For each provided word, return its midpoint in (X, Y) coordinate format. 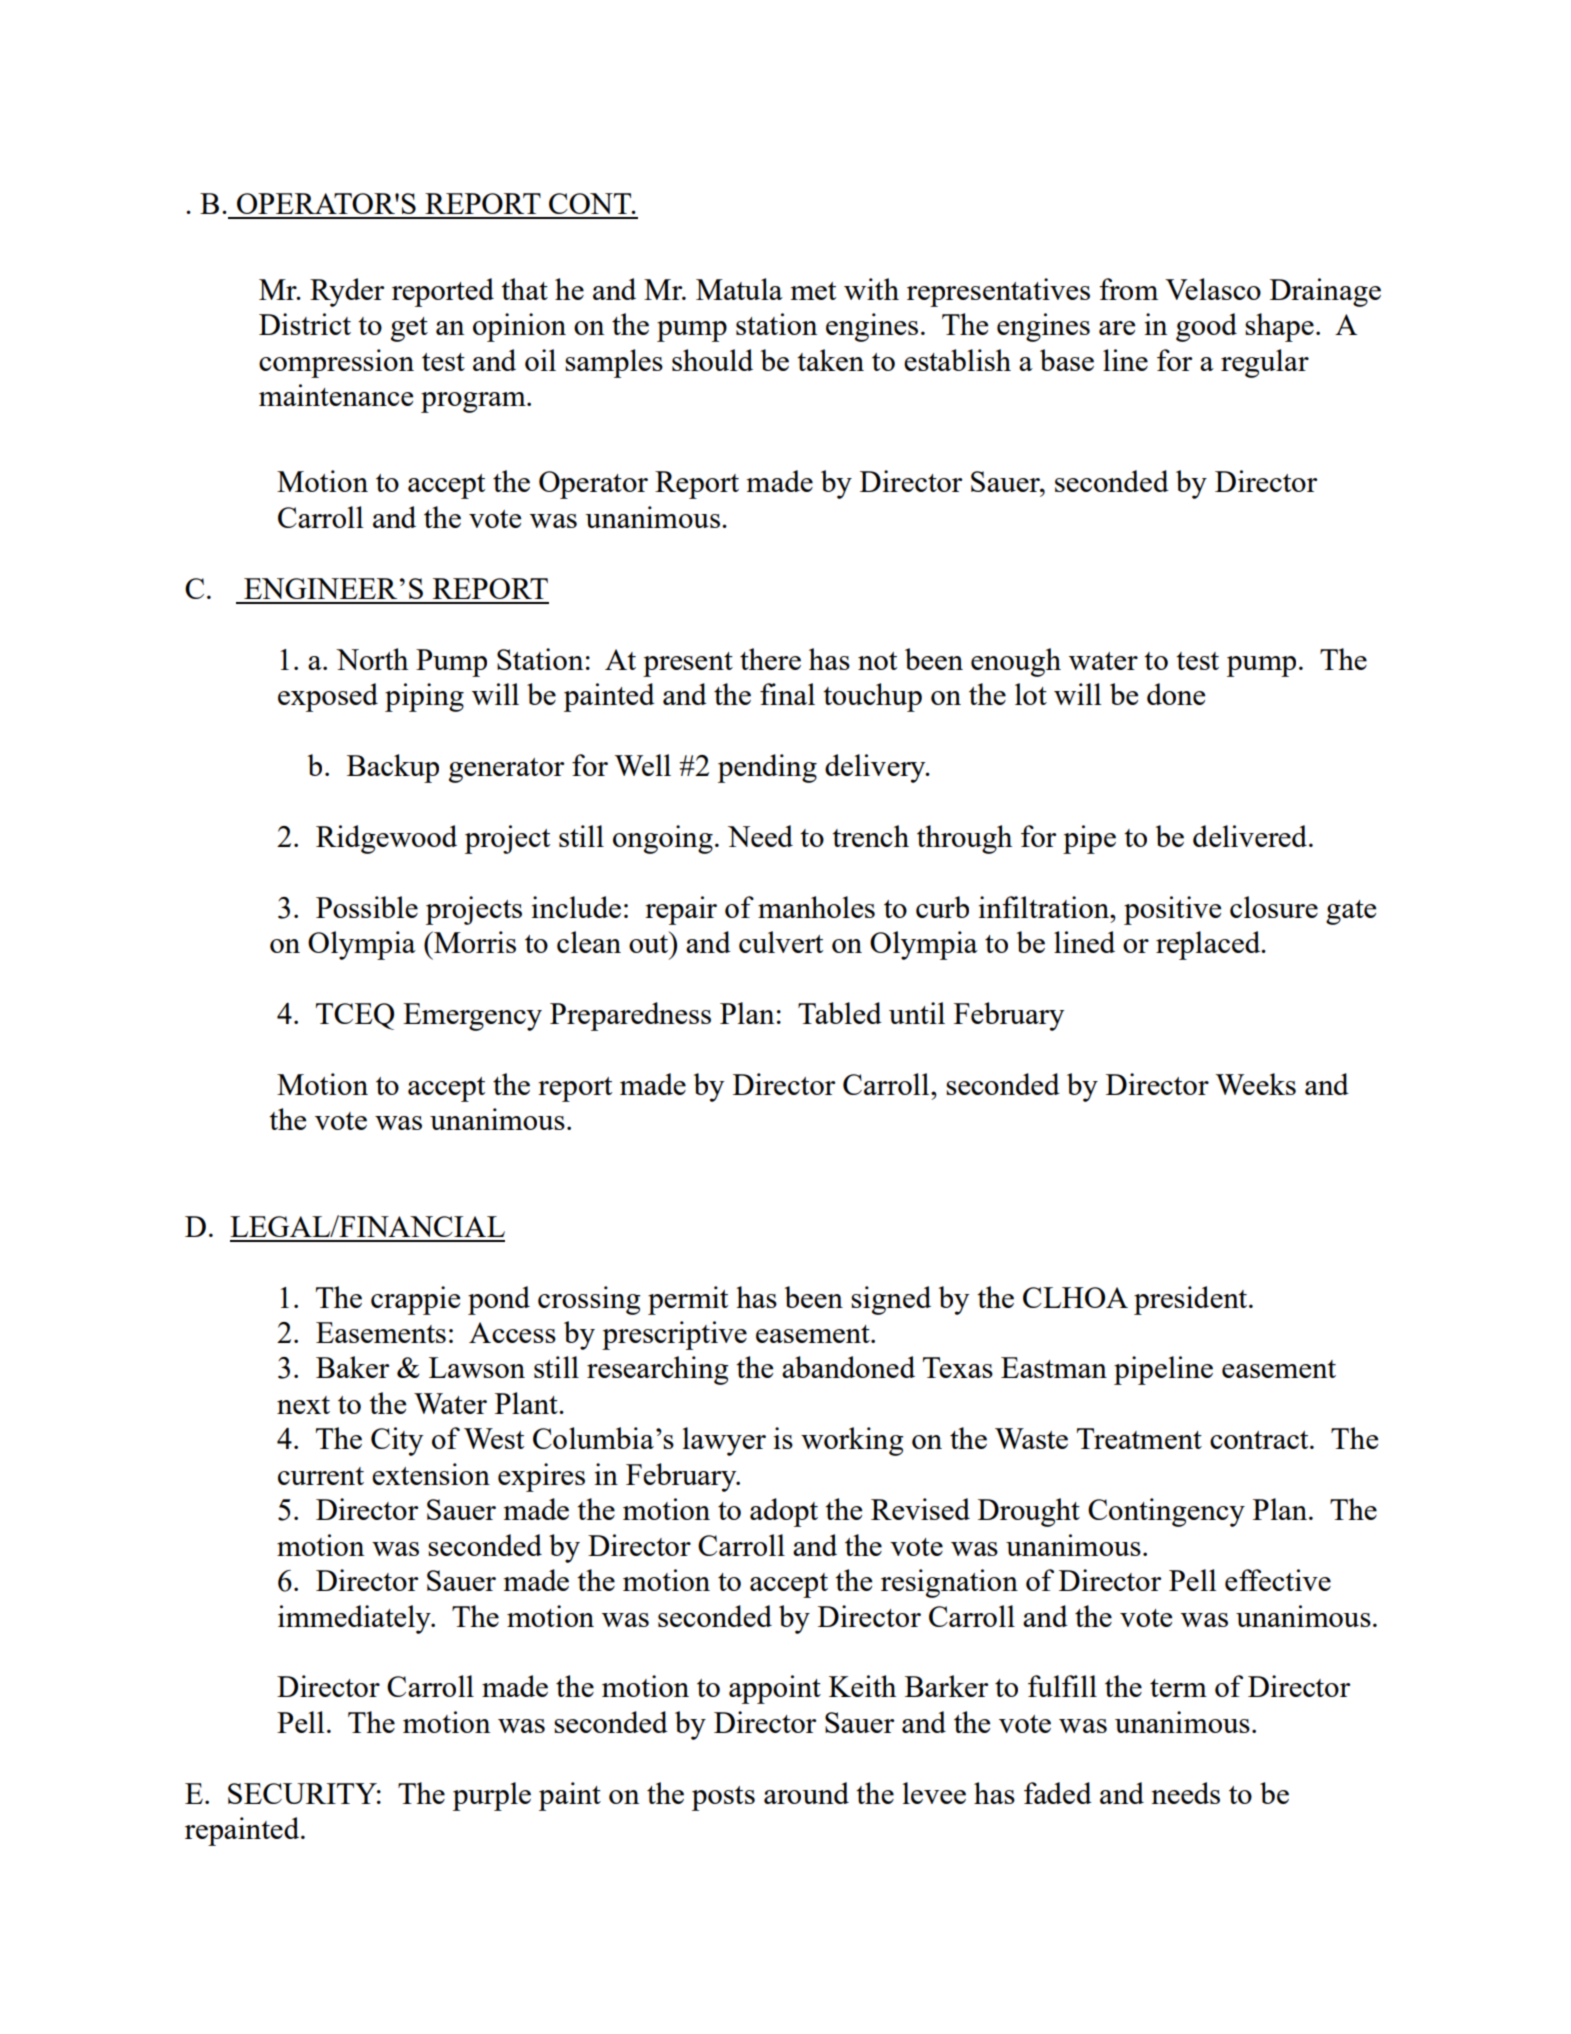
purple (492, 1796)
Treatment (1139, 1438)
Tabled (840, 1013)
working (852, 1441)
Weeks (1255, 1084)
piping (424, 697)
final (787, 694)
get (409, 329)
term (1178, 1688)
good (1206, 327)
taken (830, 360)
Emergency (472, 1017)
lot (1031, 694)
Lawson (477, 1367)
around (806, 1793)
